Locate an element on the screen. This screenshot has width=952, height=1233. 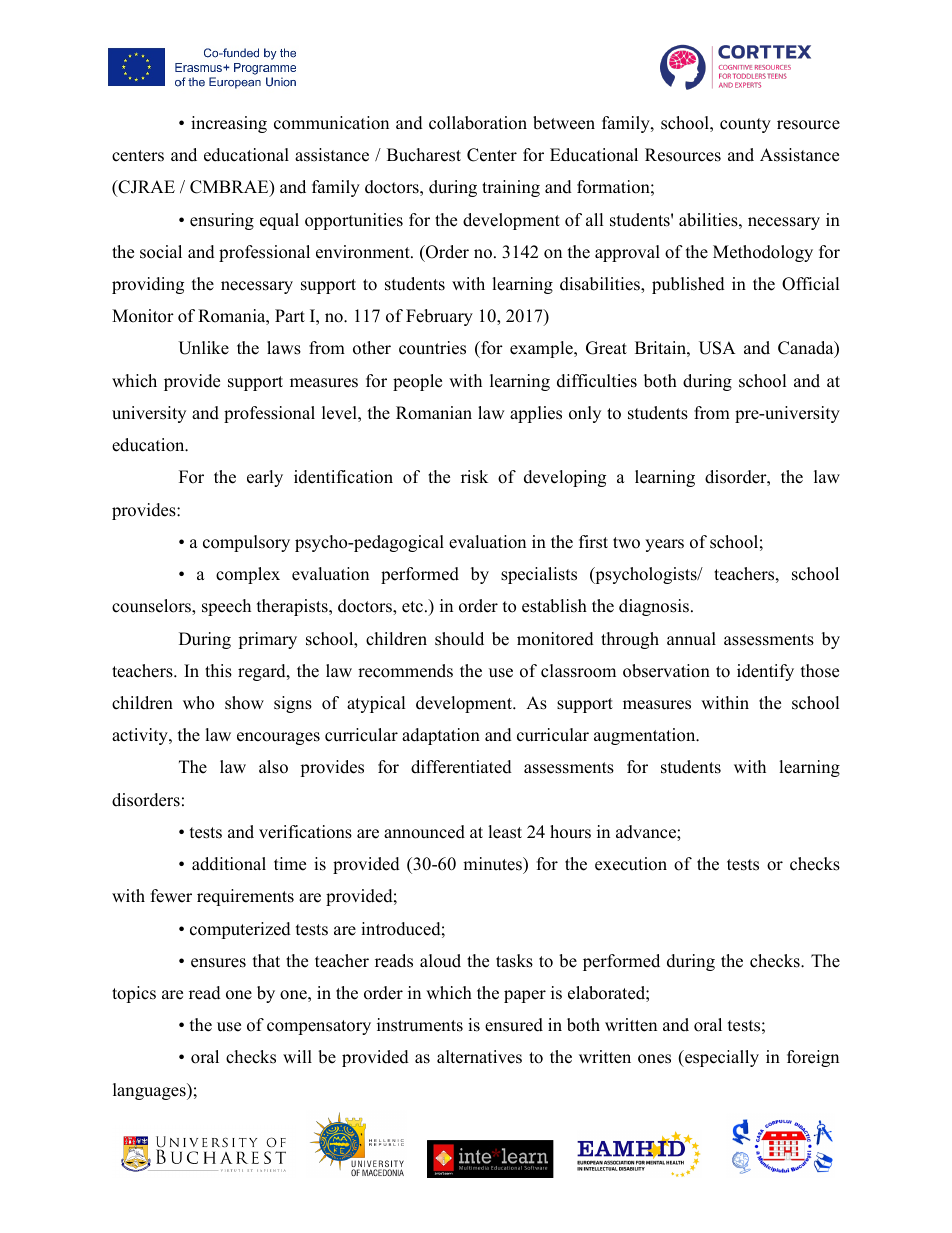
languages is located at coordinates (150, 1091).
